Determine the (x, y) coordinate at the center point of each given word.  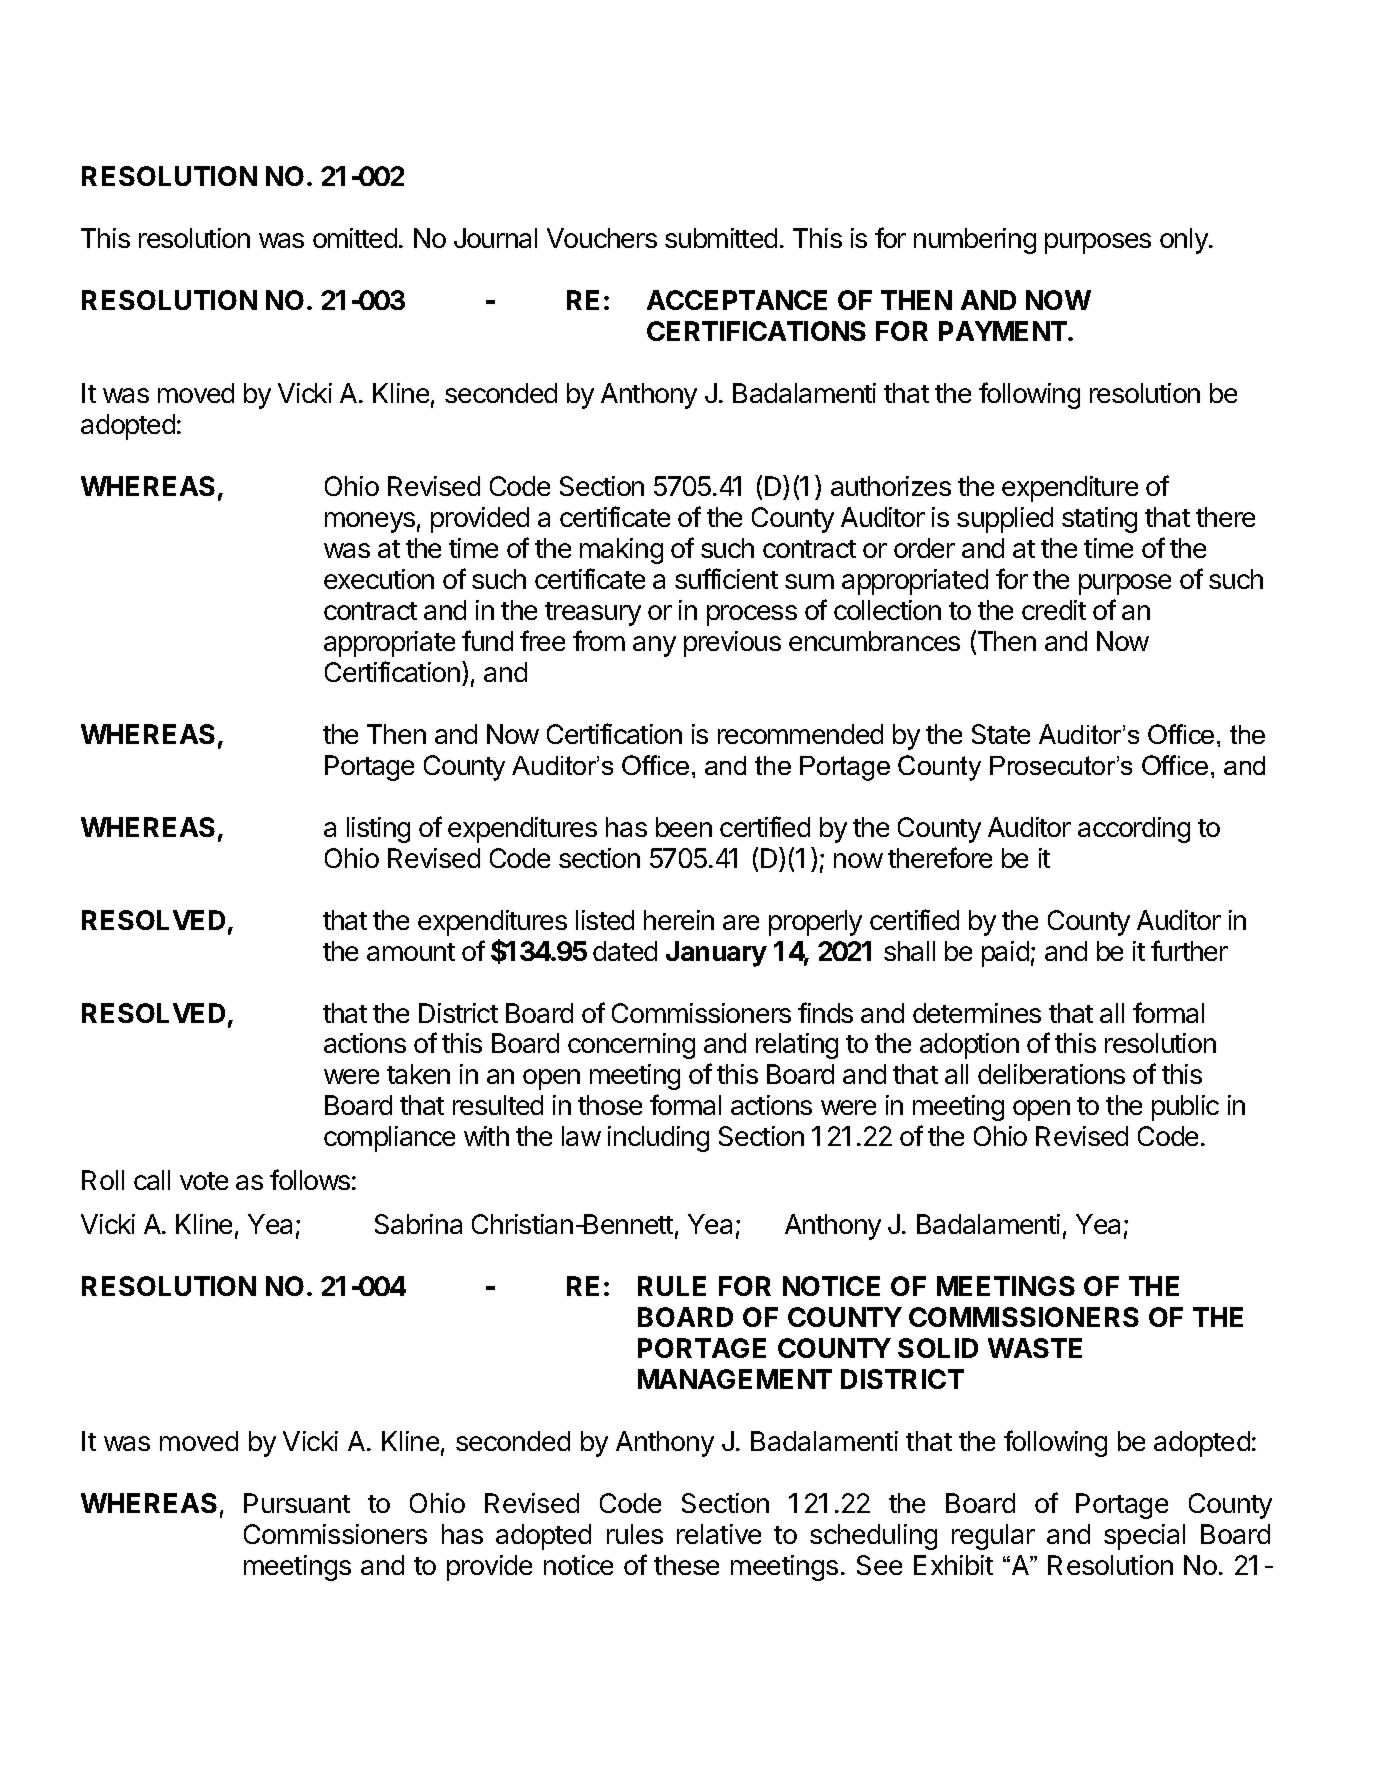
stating (1099, 520)
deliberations (1051, 1074)
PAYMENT (1004, 331)
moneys (370, 522)
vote (204, 1181)
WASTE (1035, 1348)
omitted (355, 238)
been (684, 827)
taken (418, 1074)
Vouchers (602, 238)
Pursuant (297, 1503)
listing (378, 830)
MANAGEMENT (735, 1379)
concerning (631, 1046)
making (621, 551)
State (1001, 734)
